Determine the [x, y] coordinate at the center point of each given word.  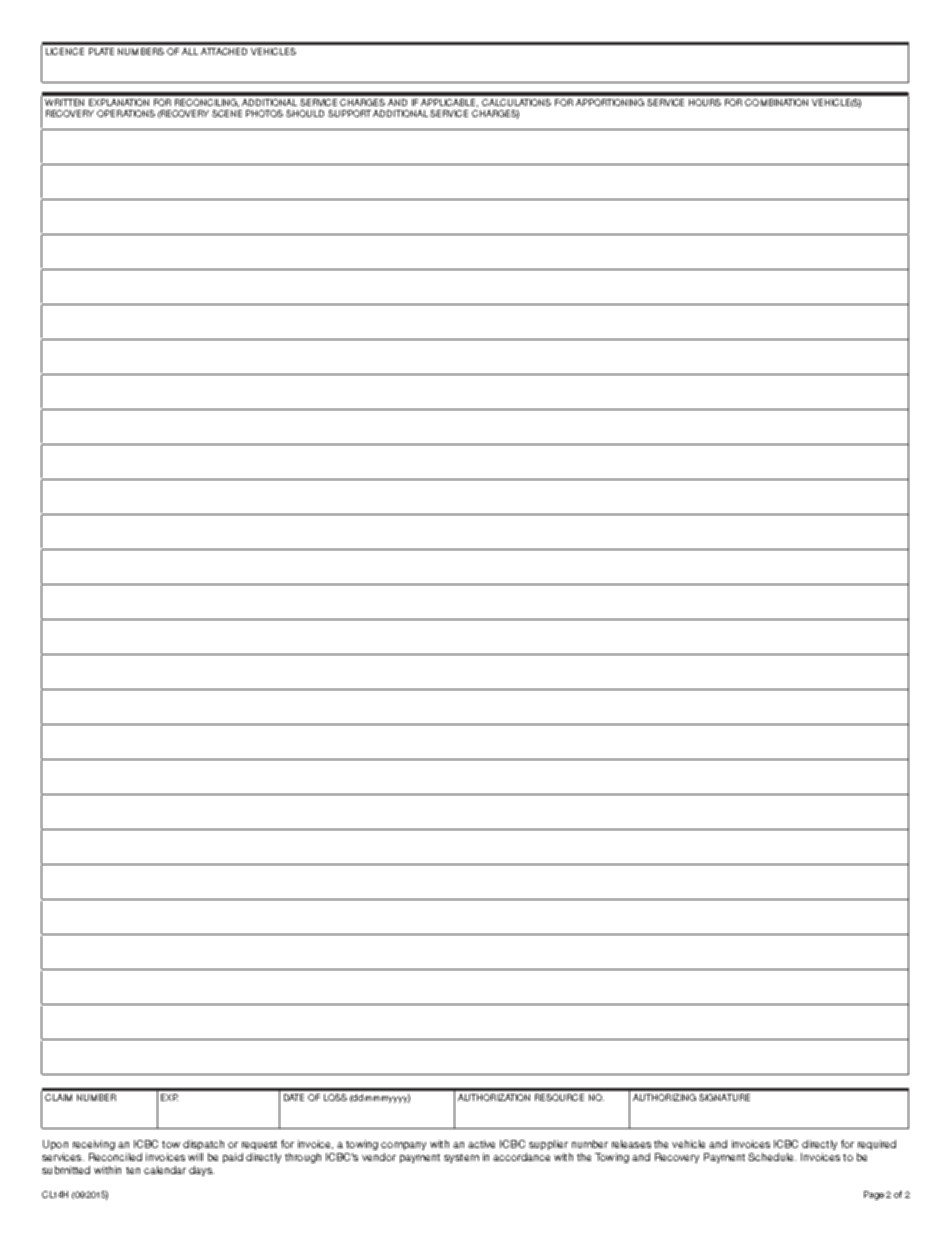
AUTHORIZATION [494, 1097]
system [461, 1158]
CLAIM [58, 1097]
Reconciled [115, 1157]
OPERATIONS [126, 113]
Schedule [772, 1157]
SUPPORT [349, 113]
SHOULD [305, 113]
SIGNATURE [724, 1097]
